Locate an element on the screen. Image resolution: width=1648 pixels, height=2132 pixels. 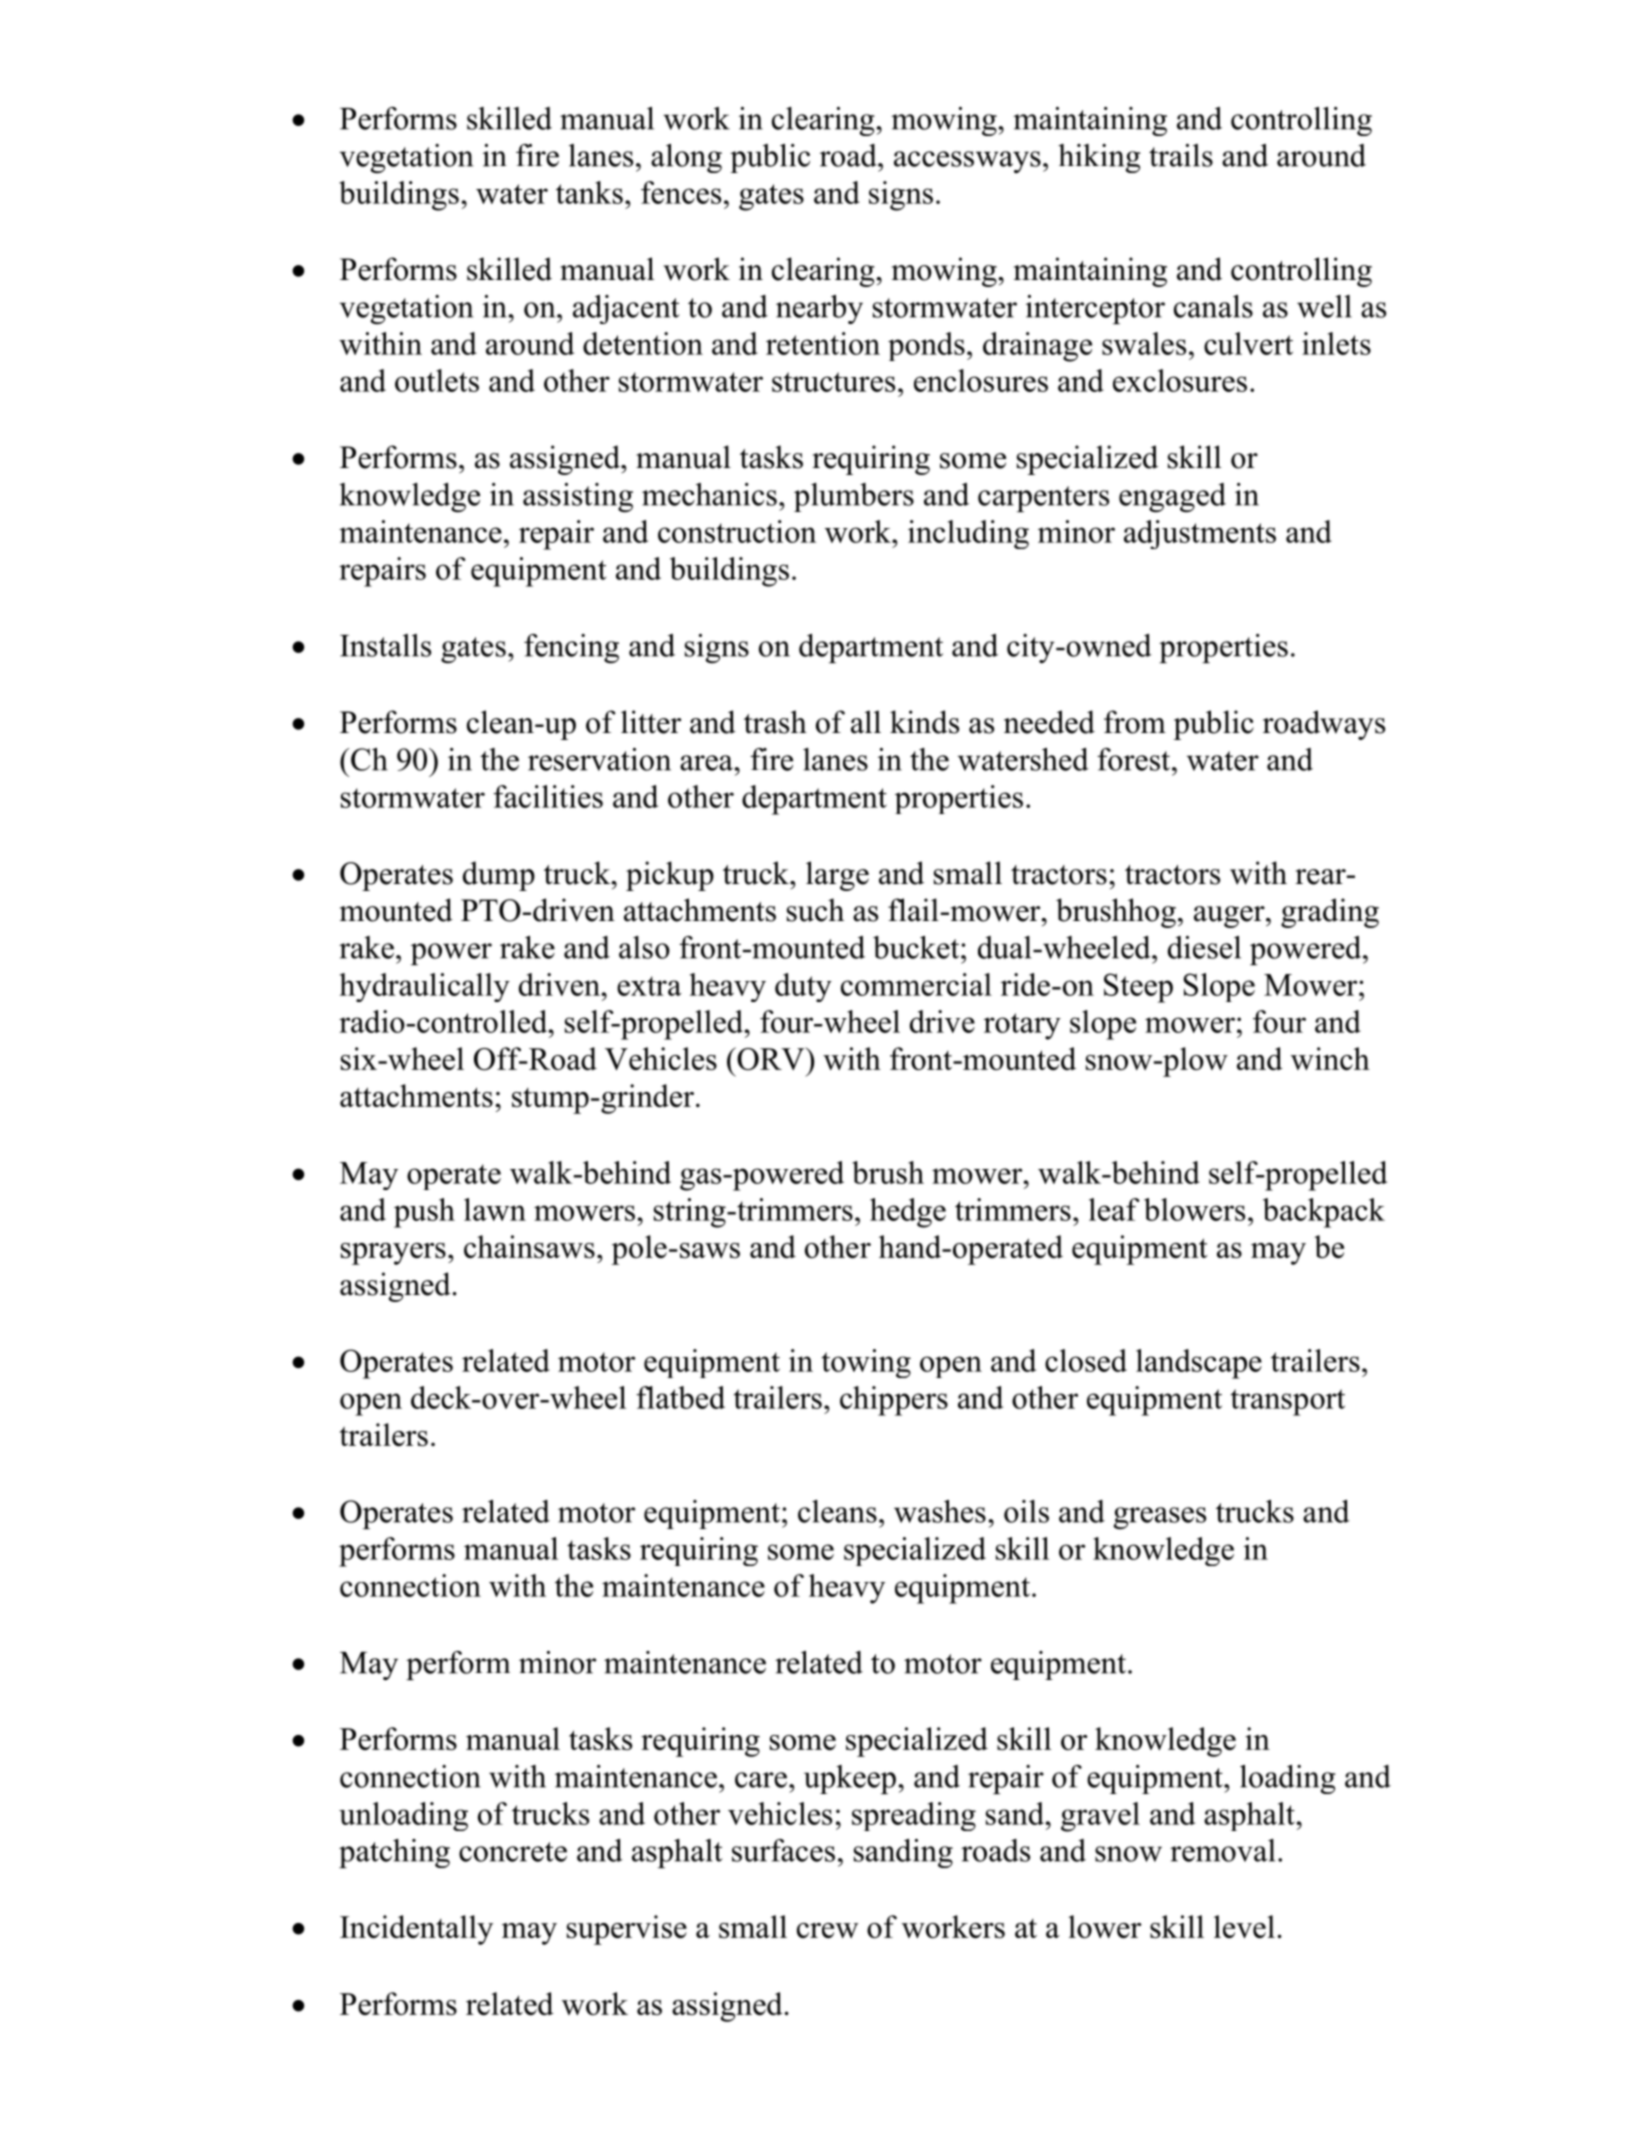
forest is located at coordinates (1135, 759).
